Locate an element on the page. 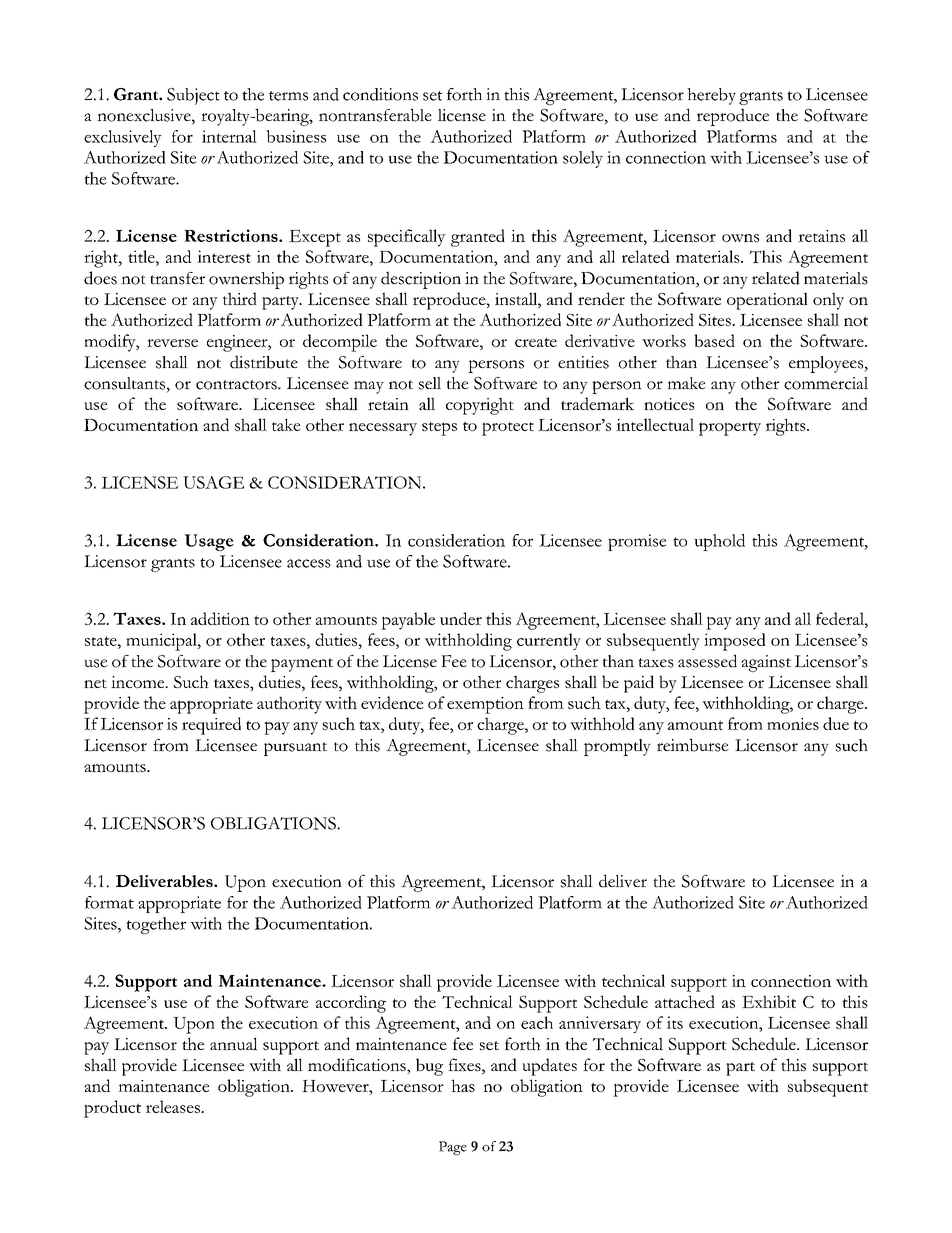 This page has width=952, height=1233. steps is located at coordinates (439, 428).
